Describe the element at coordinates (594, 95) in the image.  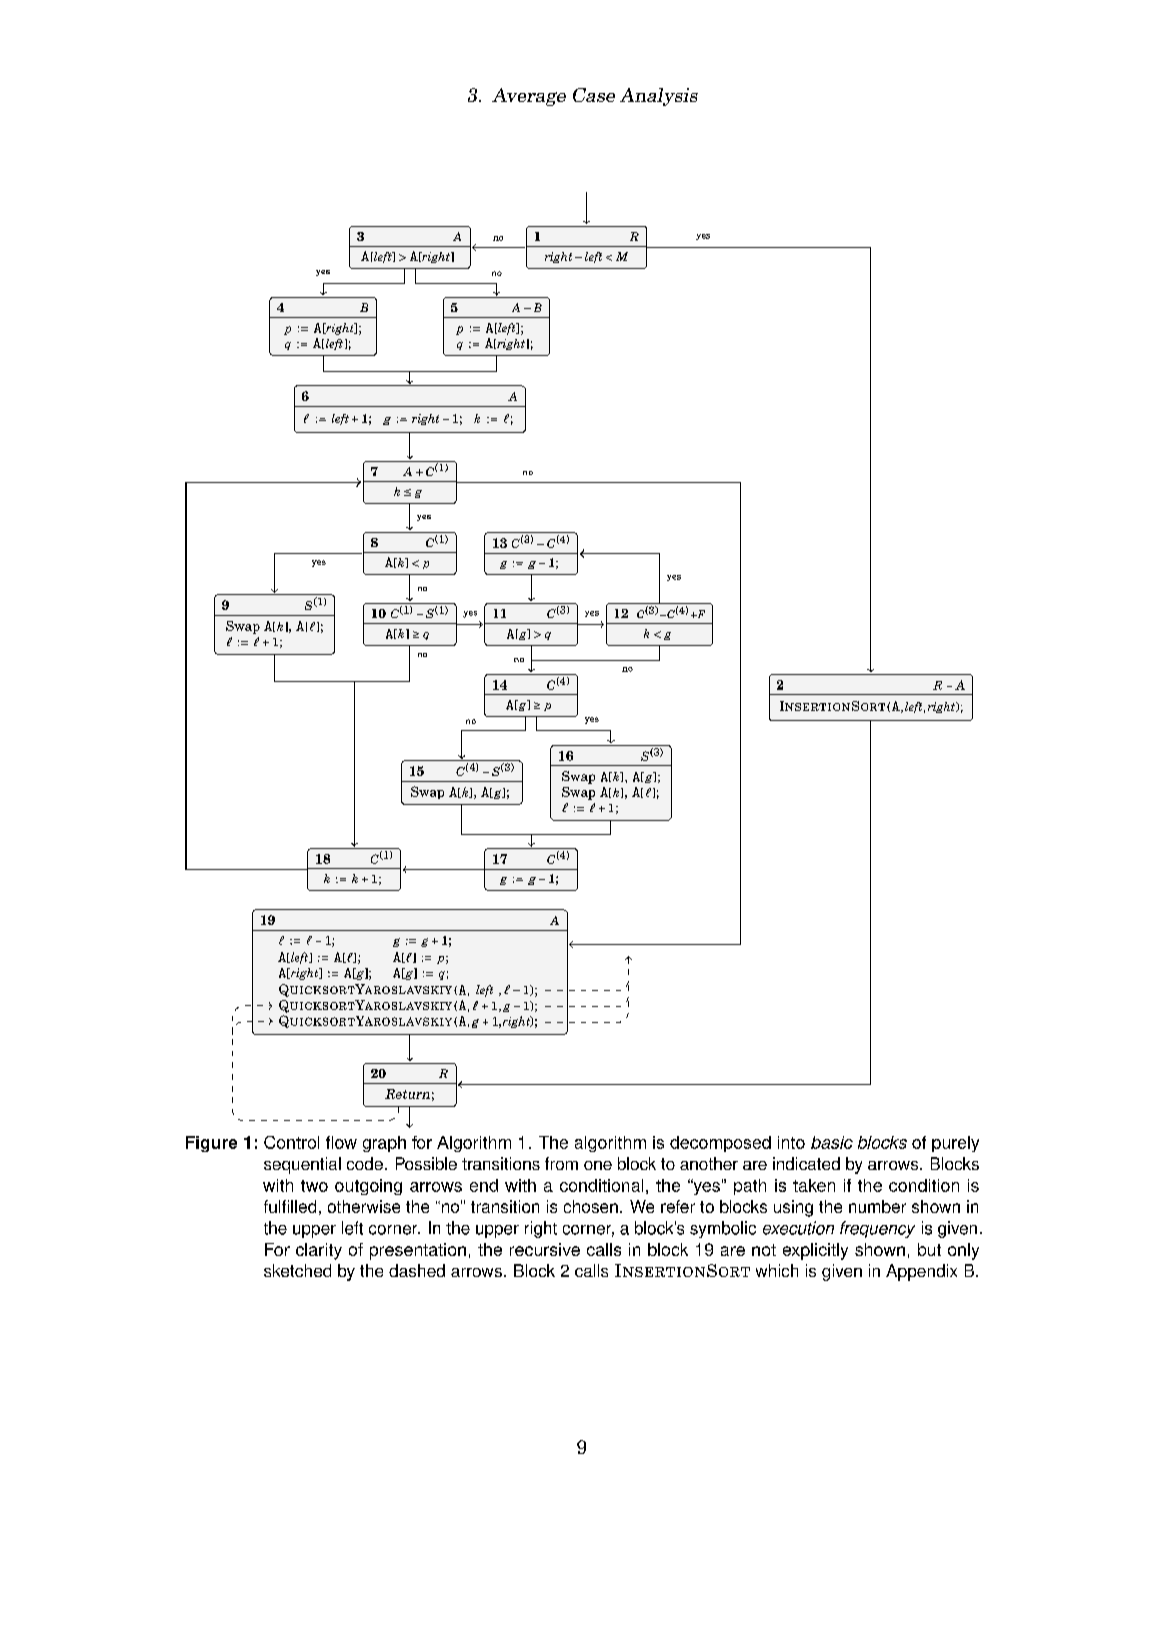
I see `Case` at that location.
